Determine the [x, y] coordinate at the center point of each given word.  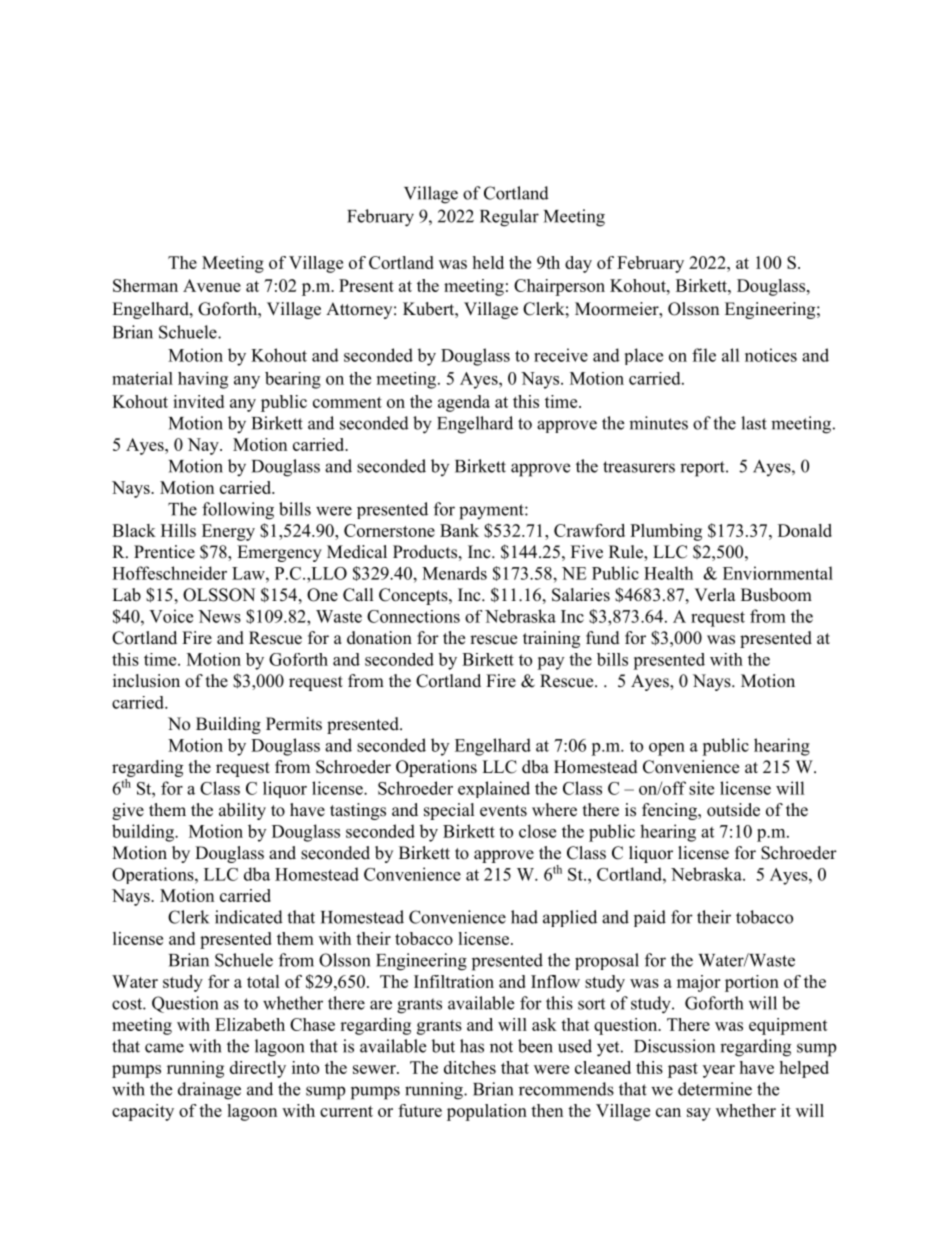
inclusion [146, 681]
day [578, 264]
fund [603, 638]
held [488, 262]
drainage [209, 1091]
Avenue [212, 285]
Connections [413, 616]
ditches [470, 1067]
